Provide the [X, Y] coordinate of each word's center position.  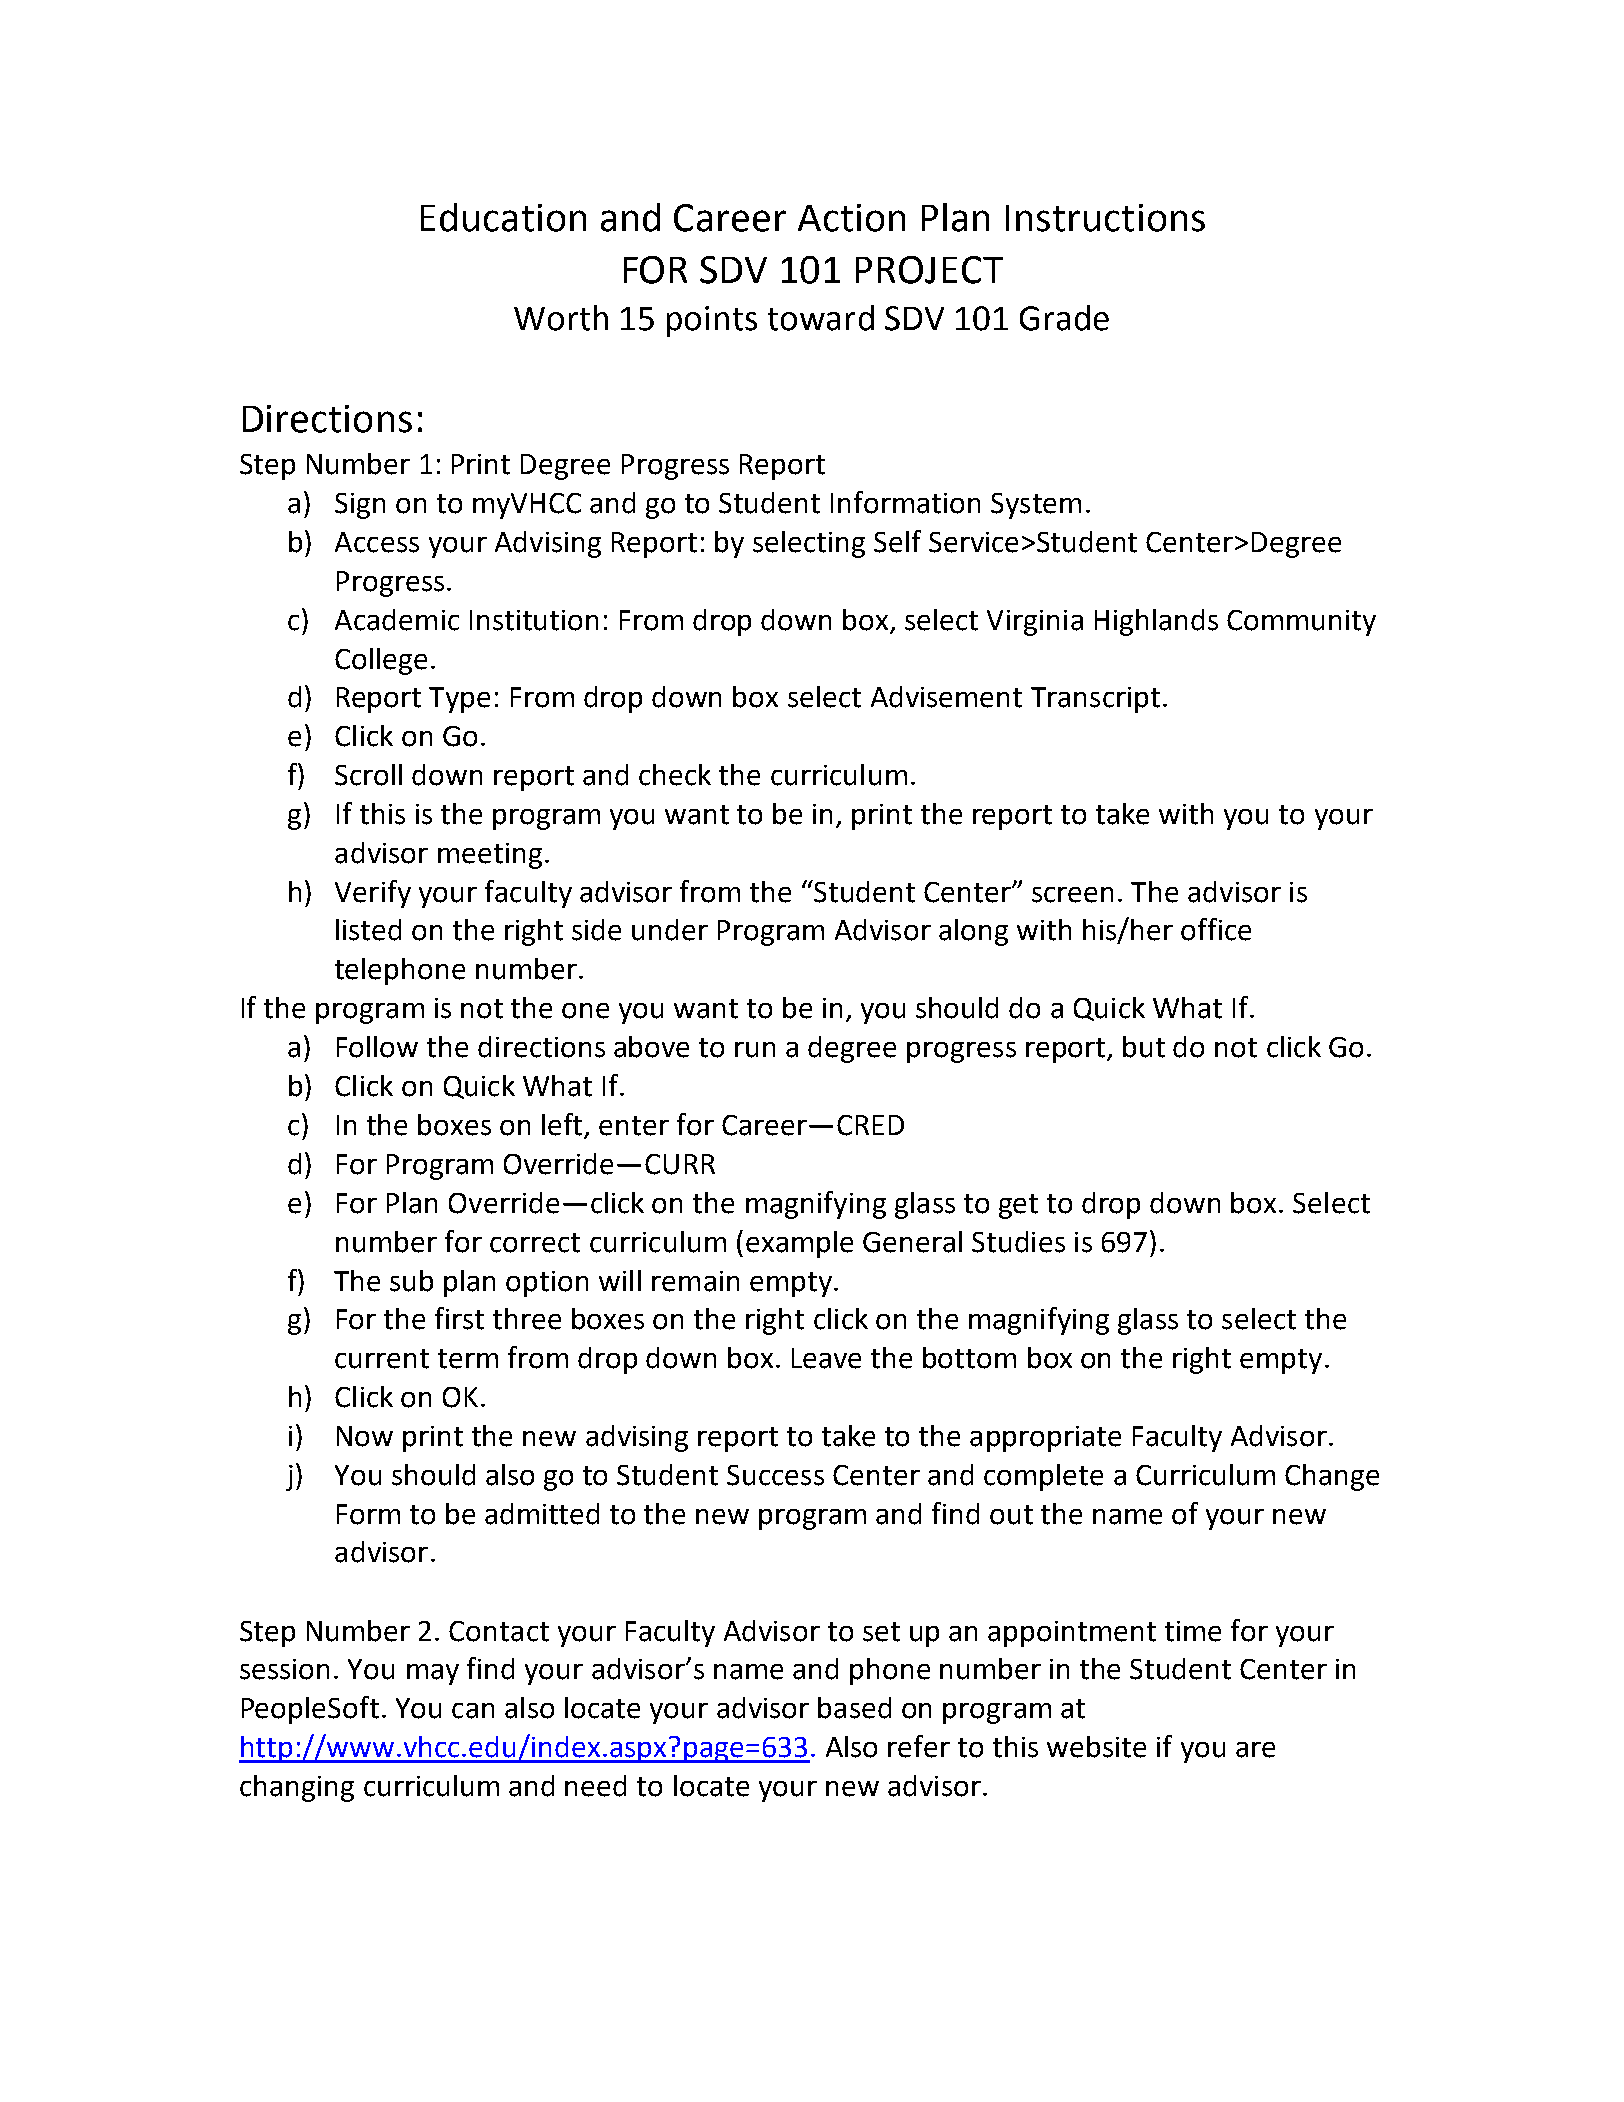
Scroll [368, 775]
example [799, 1244]
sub [411, 1281]
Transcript [1095, 700]
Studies [1018, 1242]
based [854, 1708]
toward [821, 318]
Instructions [1105, 218]
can [473, 1711]
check [675, 775]
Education [503, 217]
